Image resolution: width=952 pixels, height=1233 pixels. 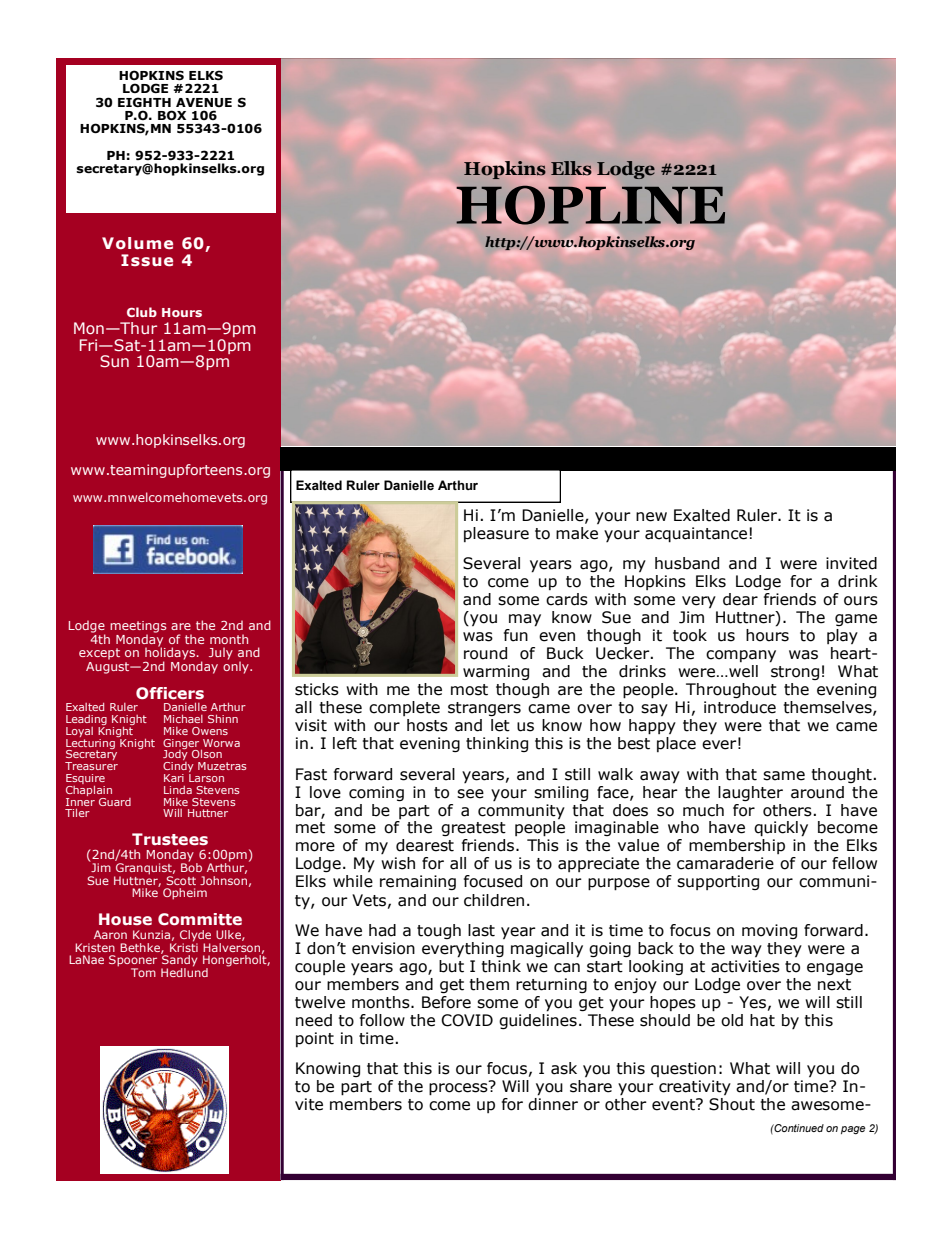 I want to click on Shout, so click(x=732, y=1104).
